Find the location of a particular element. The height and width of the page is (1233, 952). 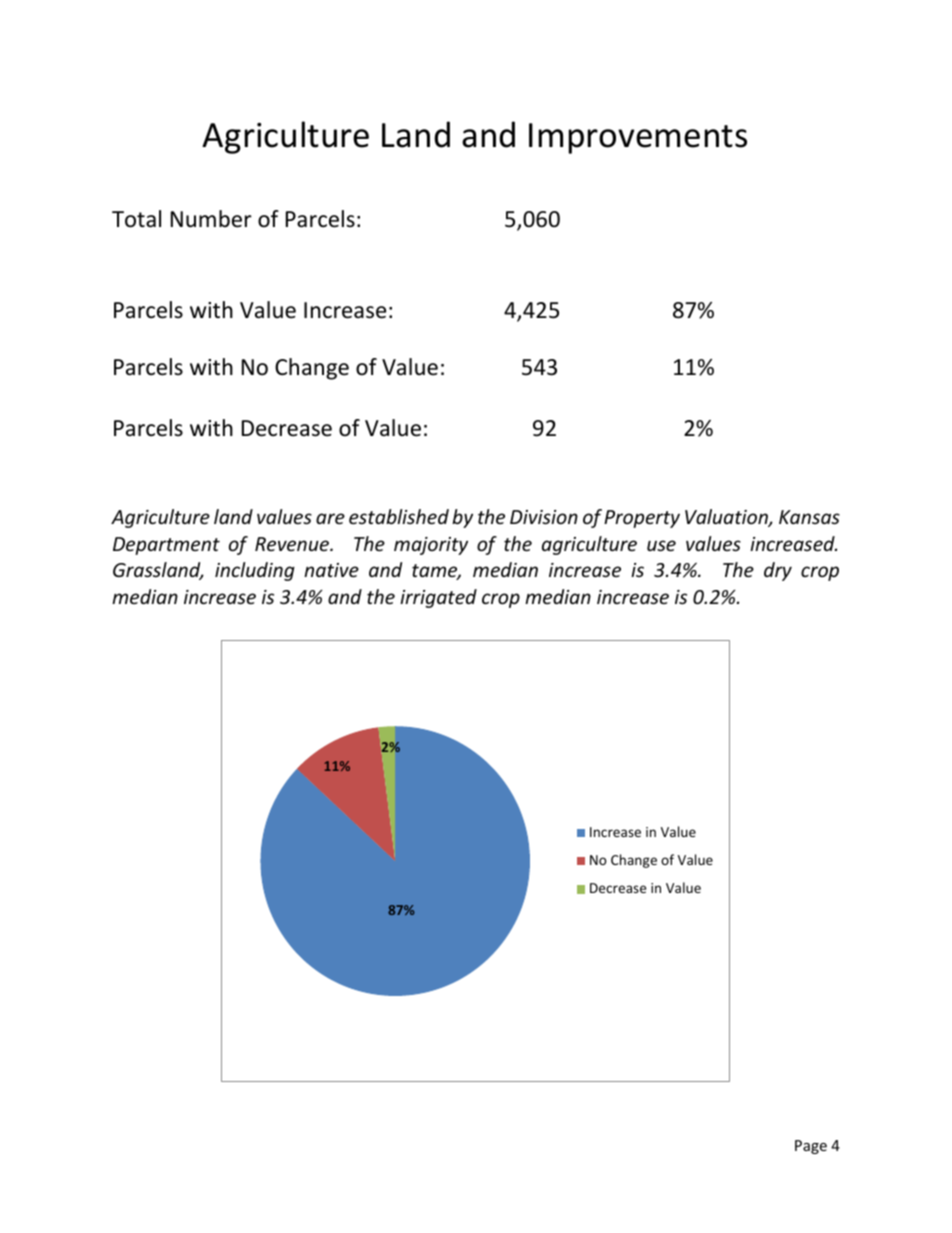

Kansas is located at coordinates (809, 517).
